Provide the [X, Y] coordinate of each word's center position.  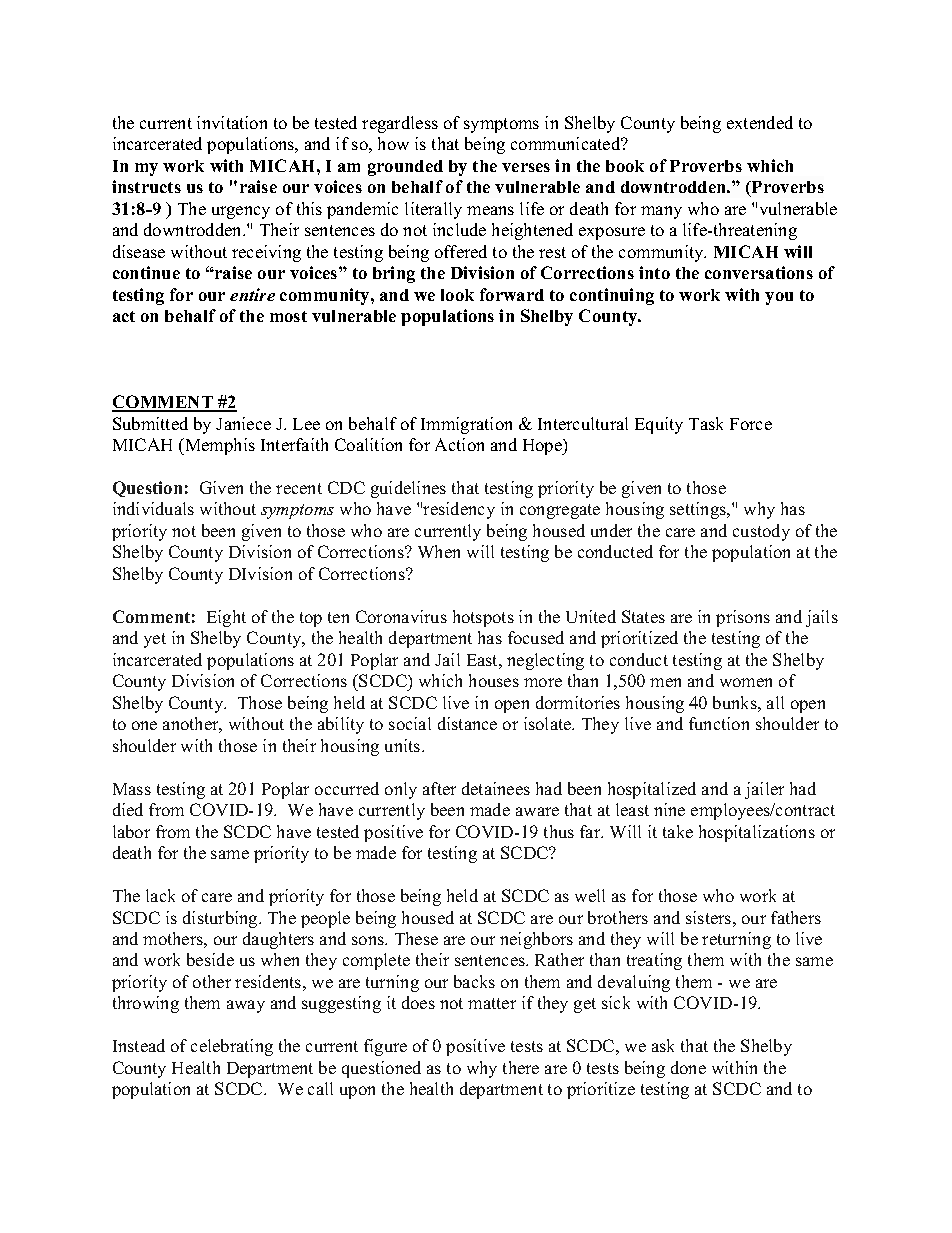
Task [706, 423]
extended [760, 122]
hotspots [483, 618]
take [678, 831]
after [439, 788]
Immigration [466, 425]
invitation [232, 122]
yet [155, 640]
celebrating [232, 1047]
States [643, 616]
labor [131, 831]
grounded [405, 168]
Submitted [150, 423]
